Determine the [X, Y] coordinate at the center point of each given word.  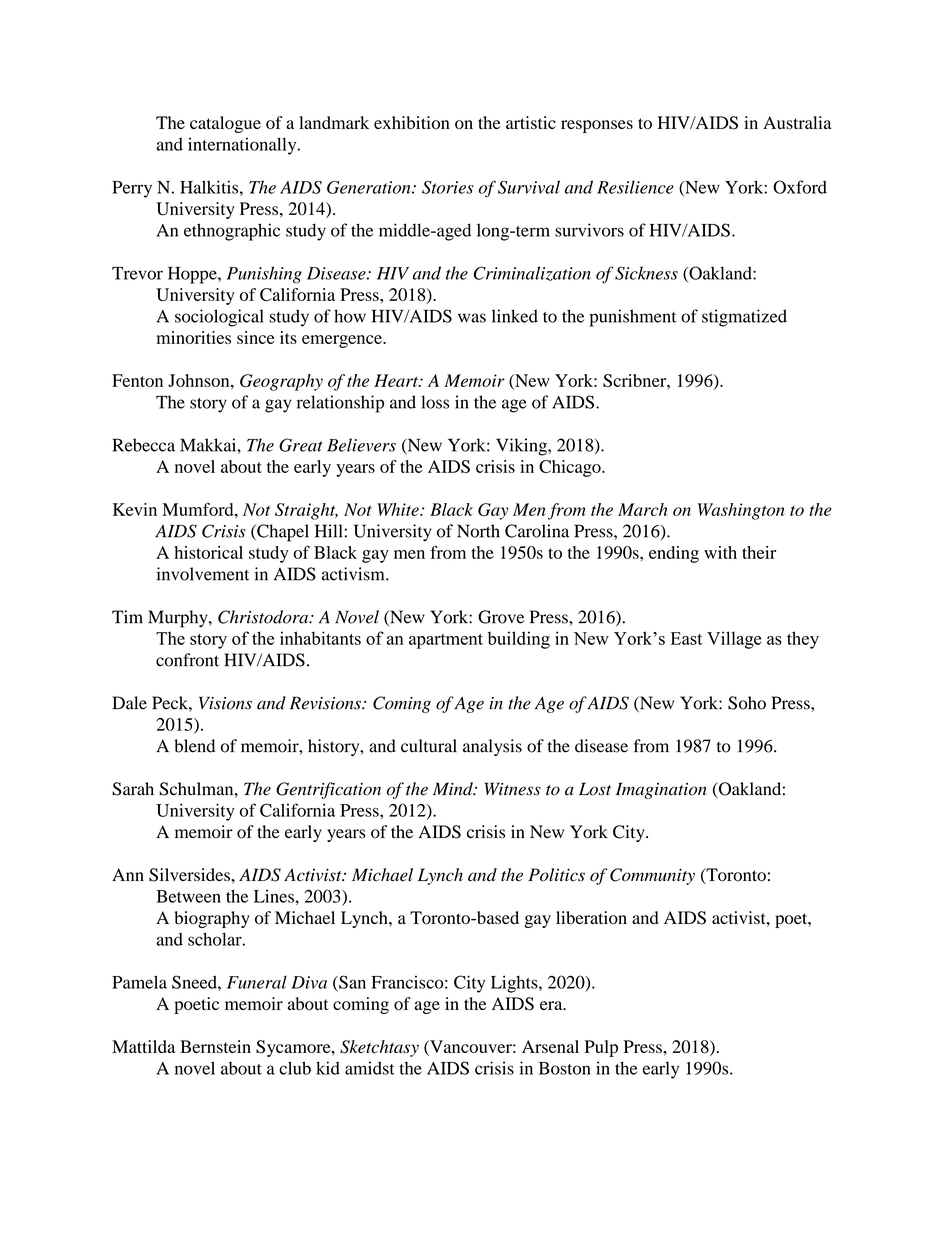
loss [435, 402]
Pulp [601, 1048]
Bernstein [215, 1046]
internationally [243, 146]
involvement [203, 574]
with [720, 552]
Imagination [661, 790]
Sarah [133, 789]
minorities [194, 337]
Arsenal [550, 1046]
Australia [797, 122]
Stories [447, 187]
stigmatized [744, 318]
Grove [501, 617]
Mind [454, 789]
